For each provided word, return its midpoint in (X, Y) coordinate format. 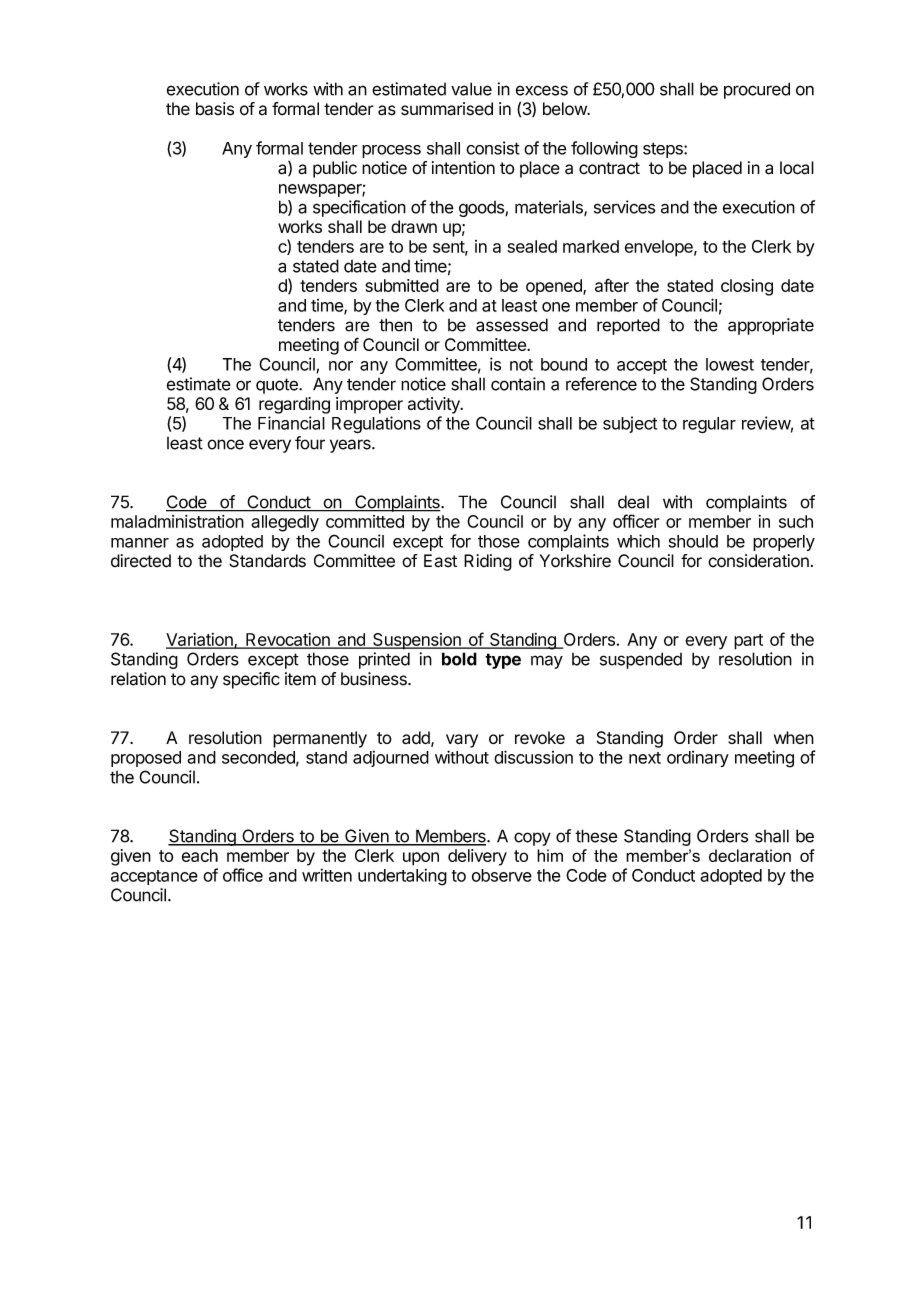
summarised (447, 109)
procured (757, 90)
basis (215, 109)
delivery (477, 857)
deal (633, 502)
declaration (750, 855)
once (225, 444)
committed (365, 521)
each (200, 855)
